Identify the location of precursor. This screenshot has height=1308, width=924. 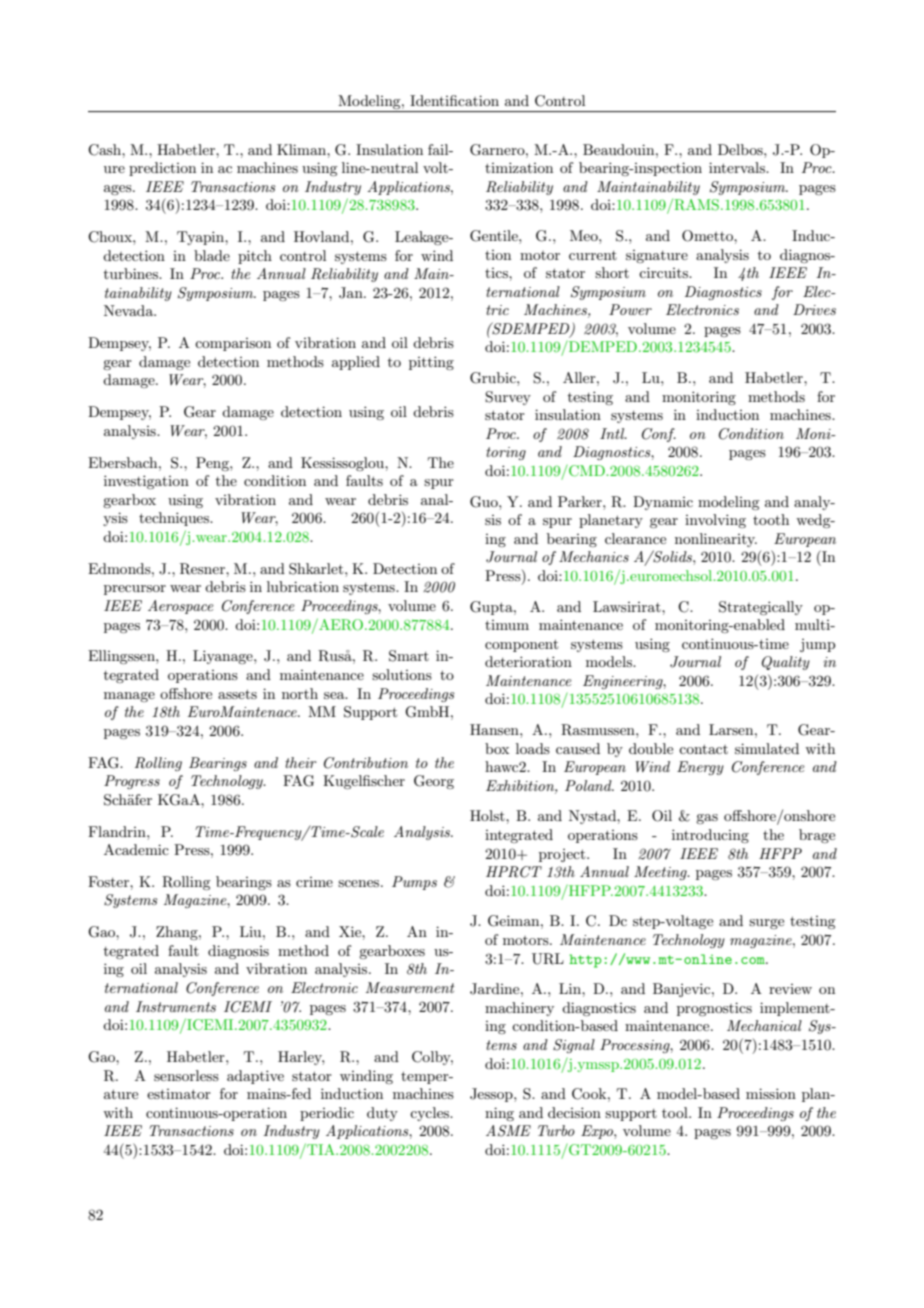
(135, 590).
